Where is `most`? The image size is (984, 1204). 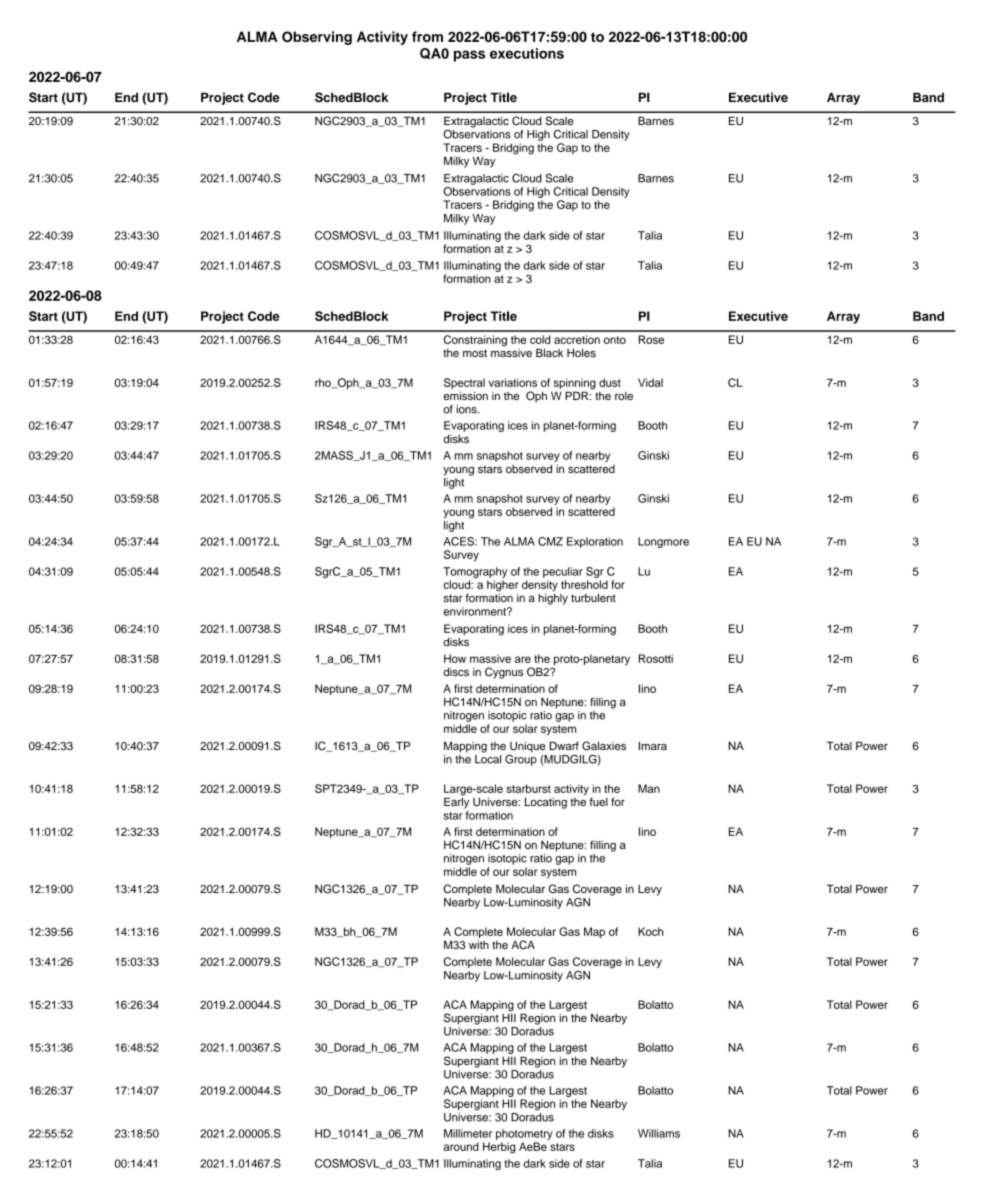 most is located at coordinates (475, 353).
